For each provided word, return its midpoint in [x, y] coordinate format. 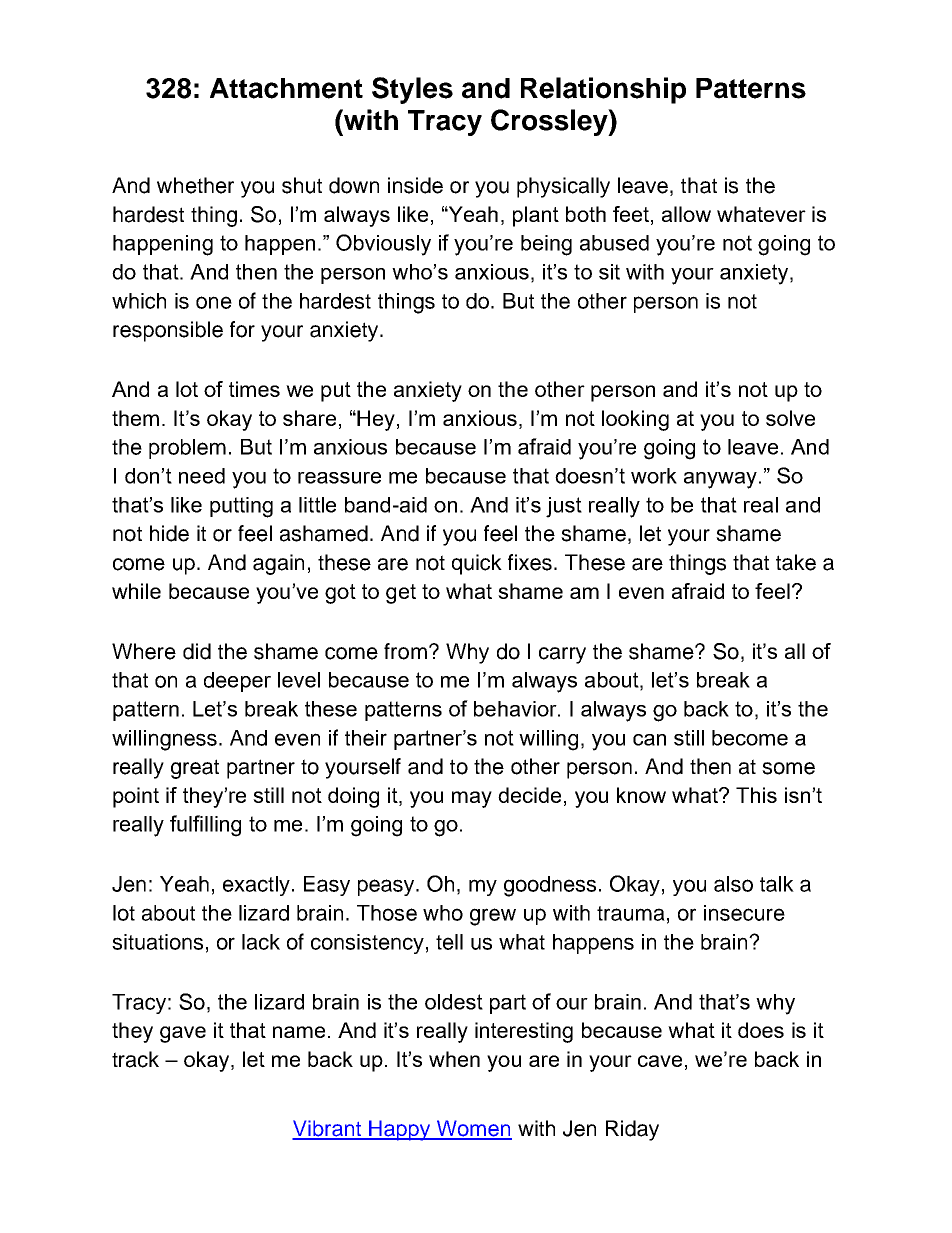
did [197, 651]
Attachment [286, 88]
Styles [412, 90]
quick [477, 564]
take [796, 562]
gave [183, 1034]
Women [473, 1129]
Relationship [603, 90]
